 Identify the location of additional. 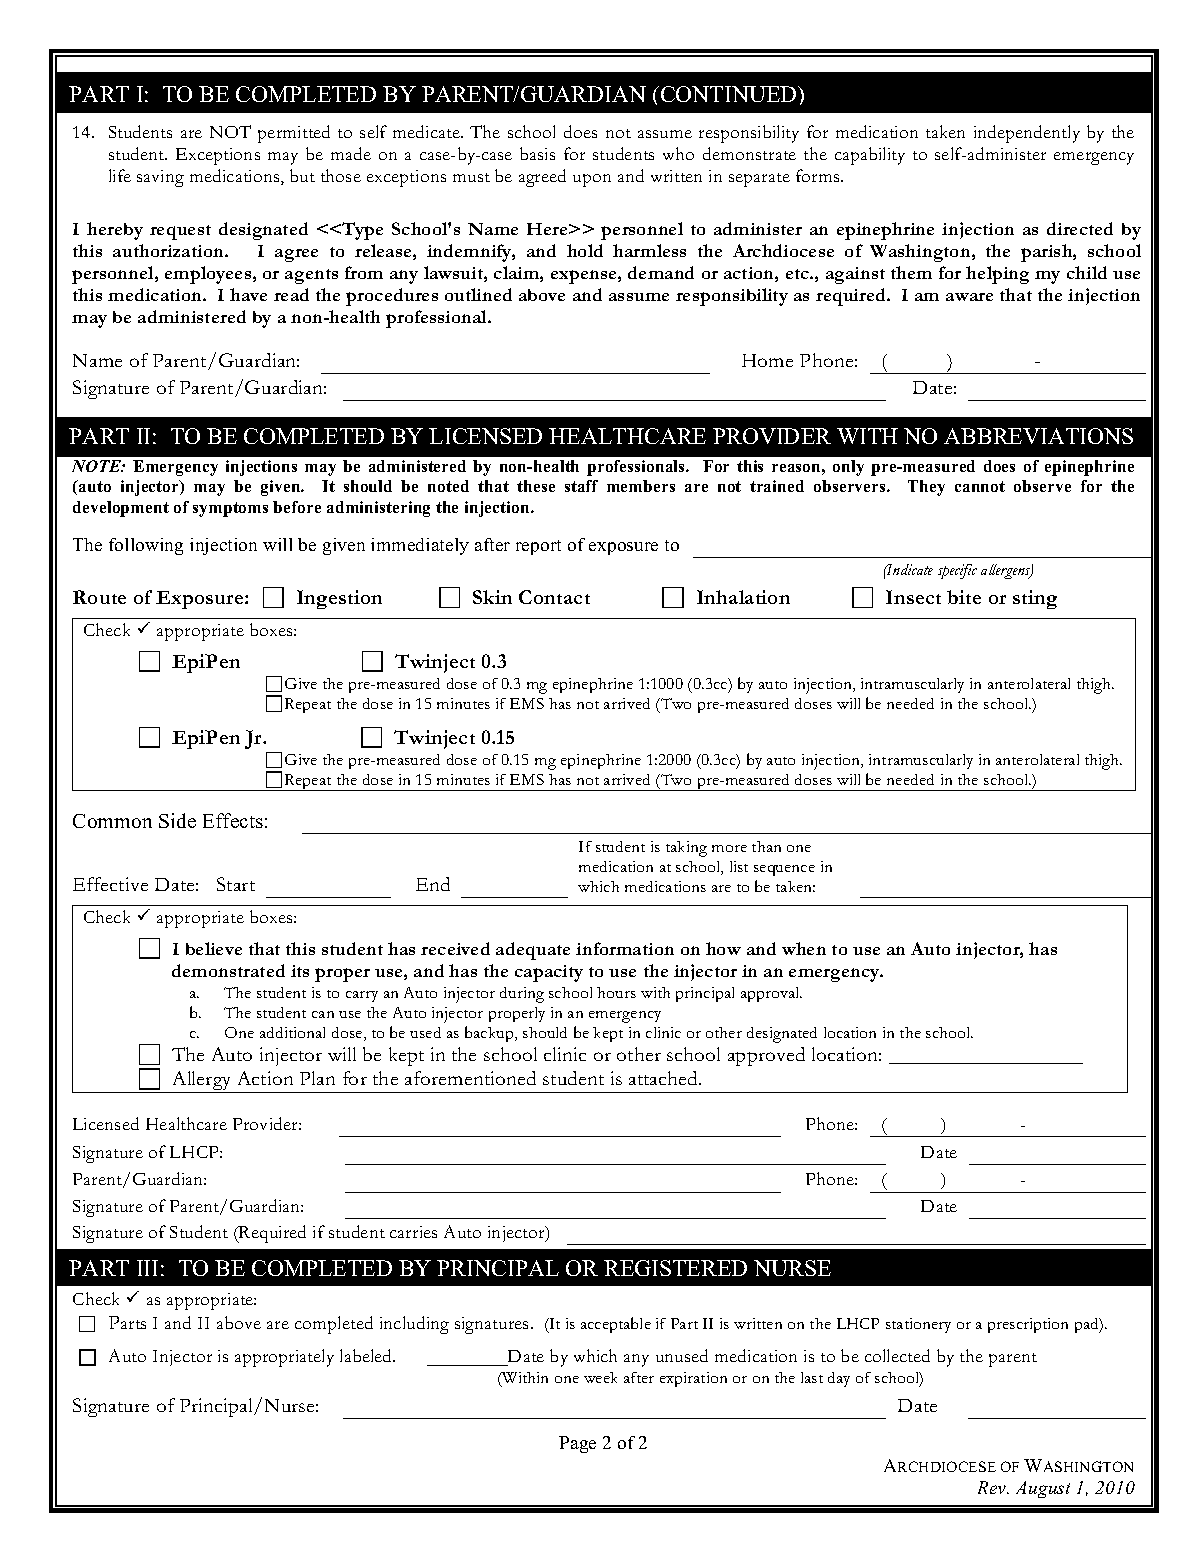
(292, 1032).
